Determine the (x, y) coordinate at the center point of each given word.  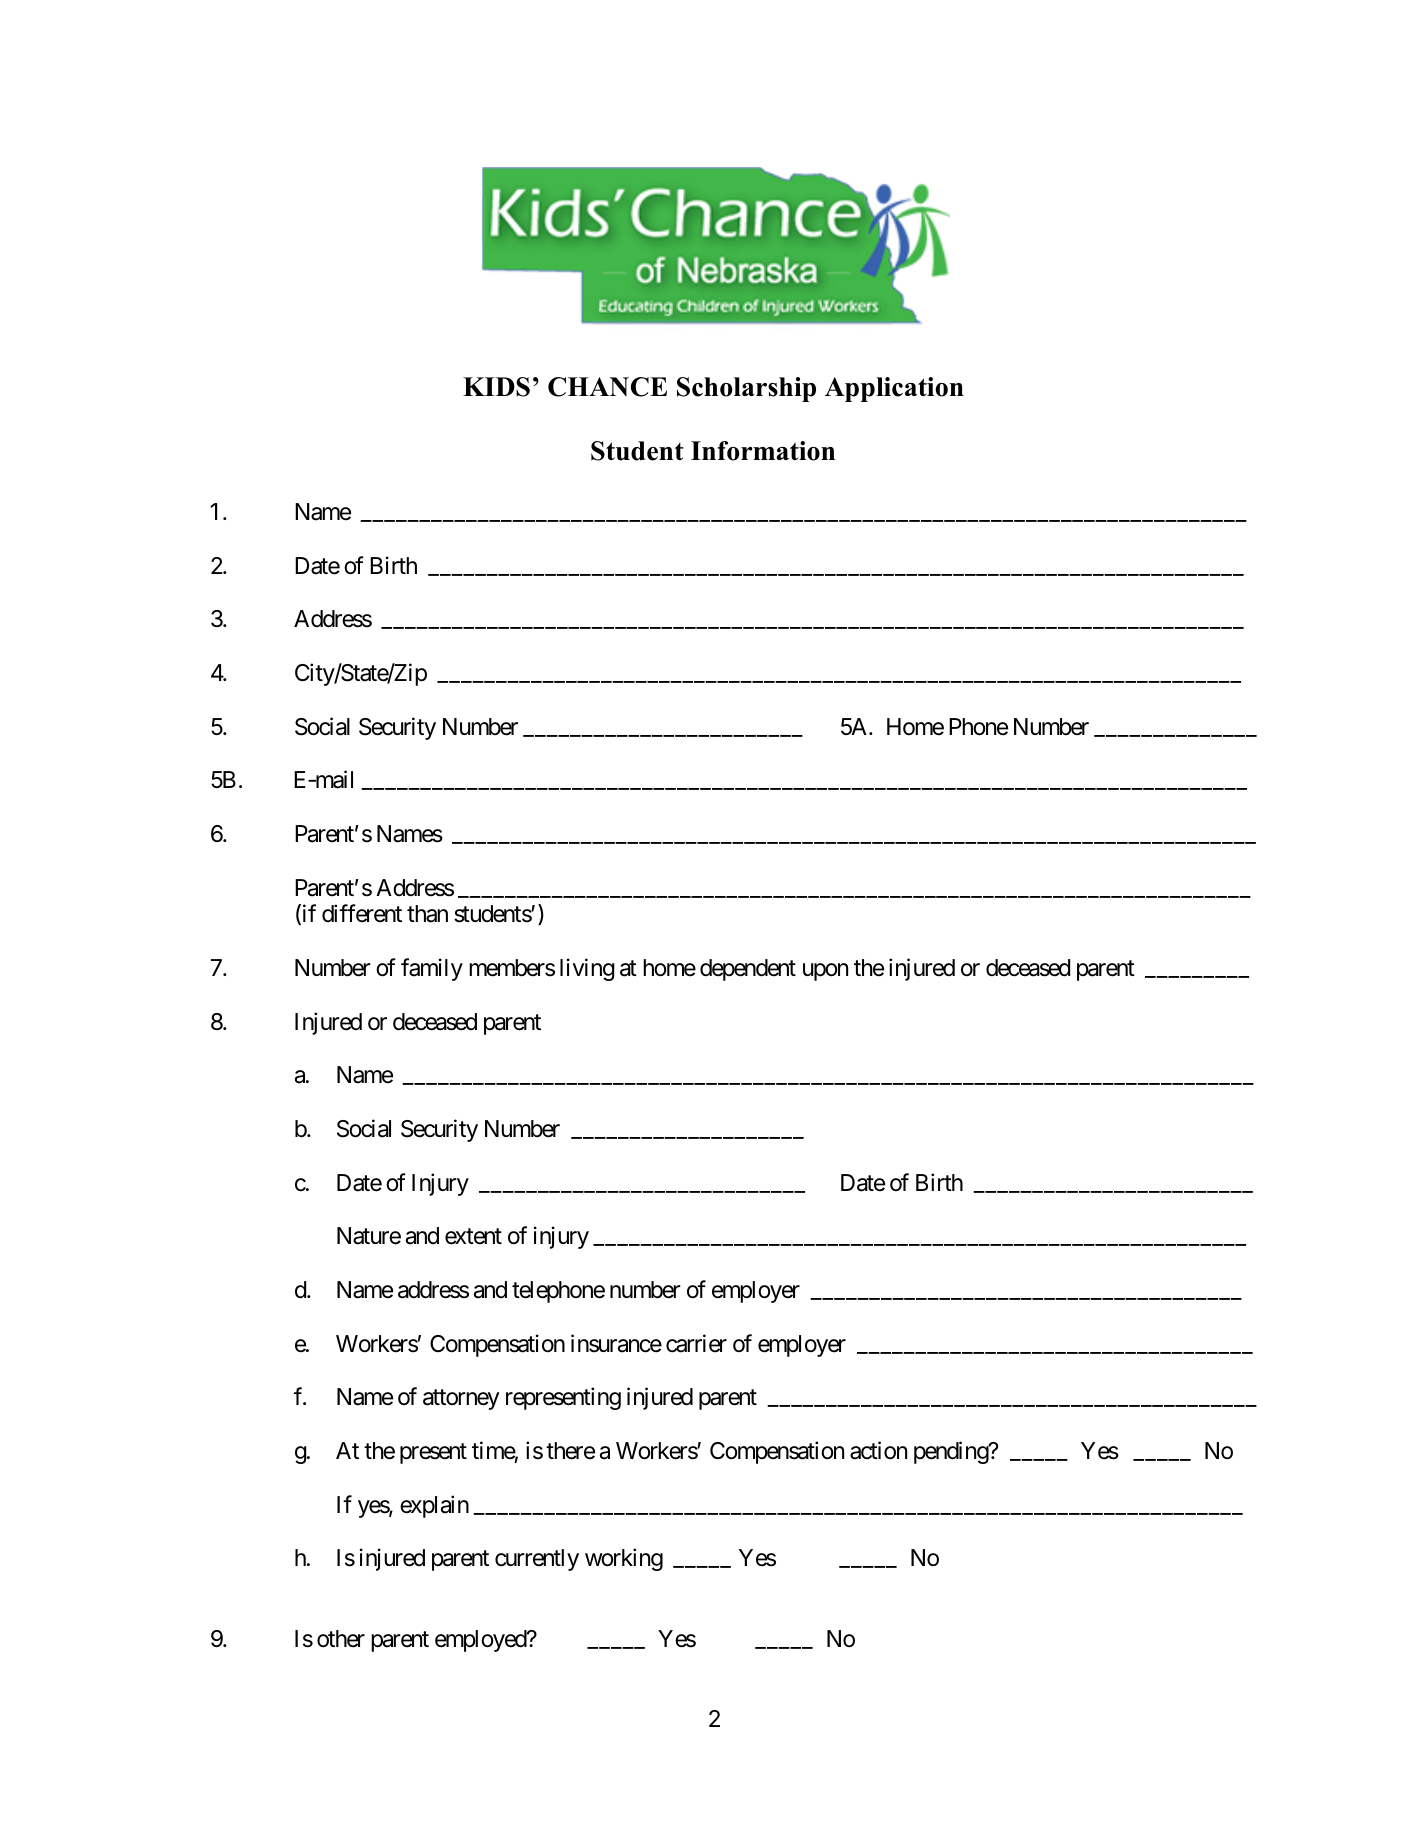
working (624, 1559)
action (878, 1450)
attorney (461, 1400)
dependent (748, 970)
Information (763, 451)
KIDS (496, 387)
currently (537, 1560)
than (427, 914)
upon (825, 972)
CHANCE (607, 387)
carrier (696, 1343)
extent (473, 1237)
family (432, 969)
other (341, 1639)
